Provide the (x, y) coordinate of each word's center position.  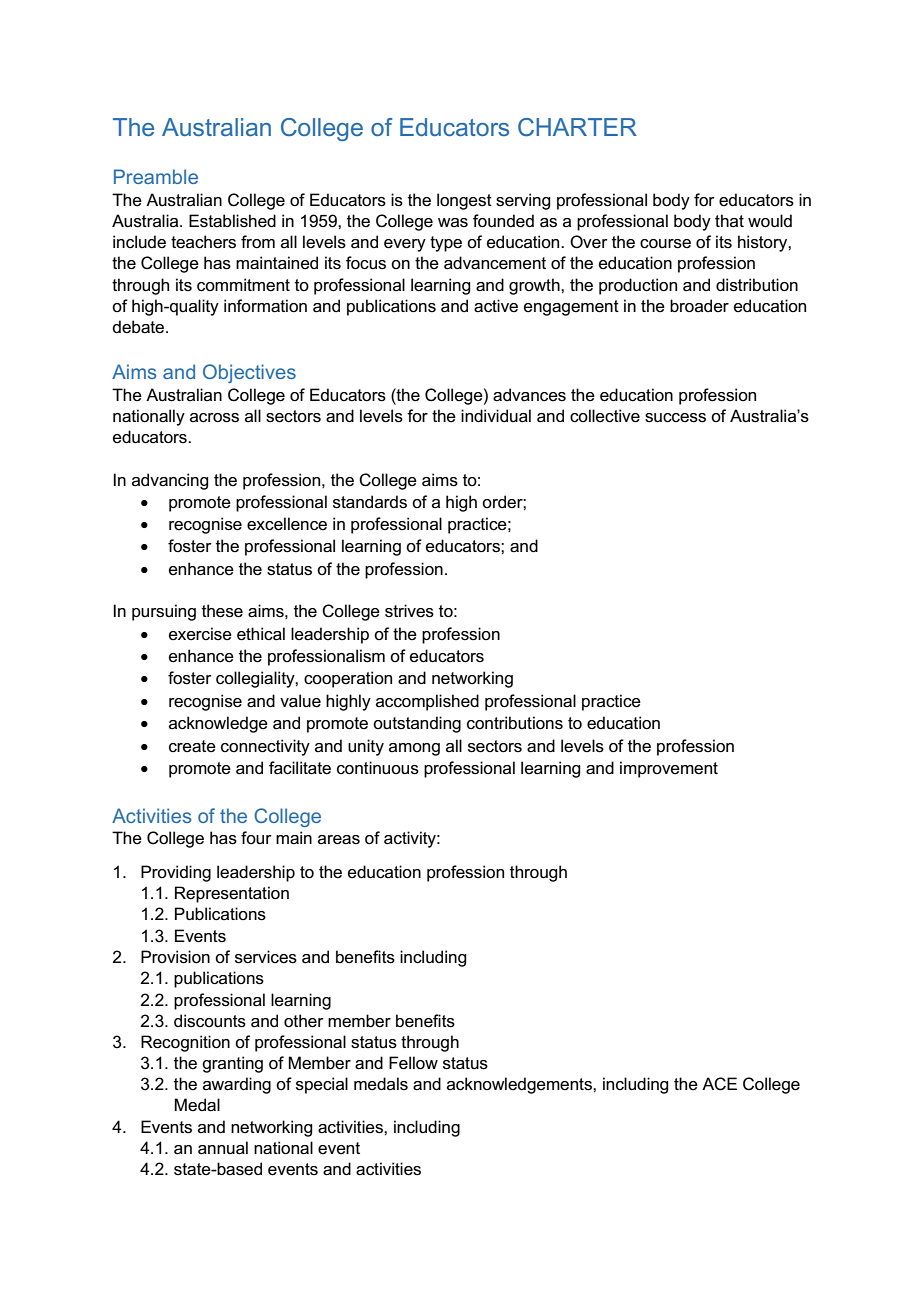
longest (464, 201)
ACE (719, 1084)
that (729, 220)
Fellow (413, 1063)
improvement (669, 769)
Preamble (156, 176)
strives (409, 611)
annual (223, 1148)
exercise (200, 634)
